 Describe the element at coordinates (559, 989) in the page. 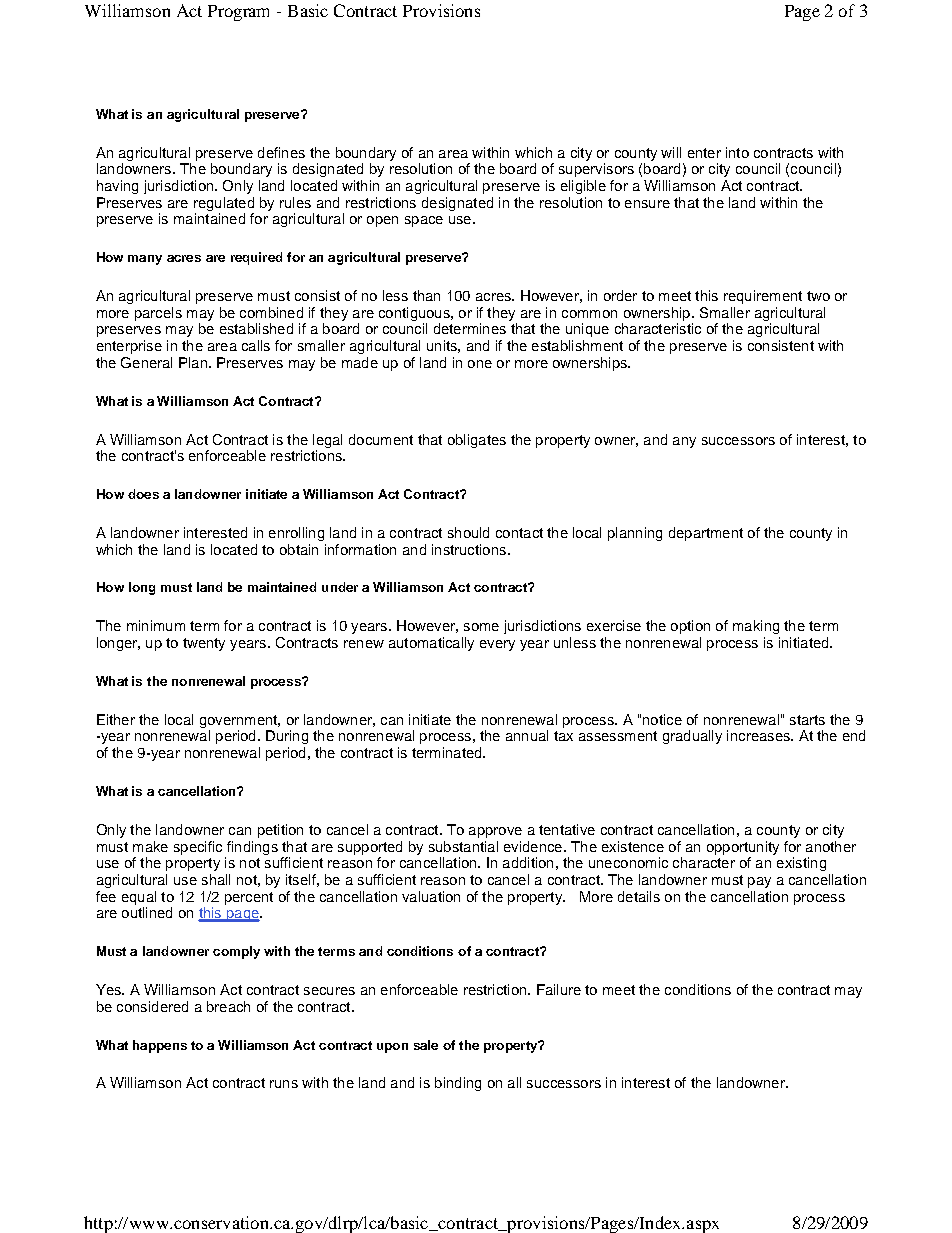

I see `Failure` at that location.
